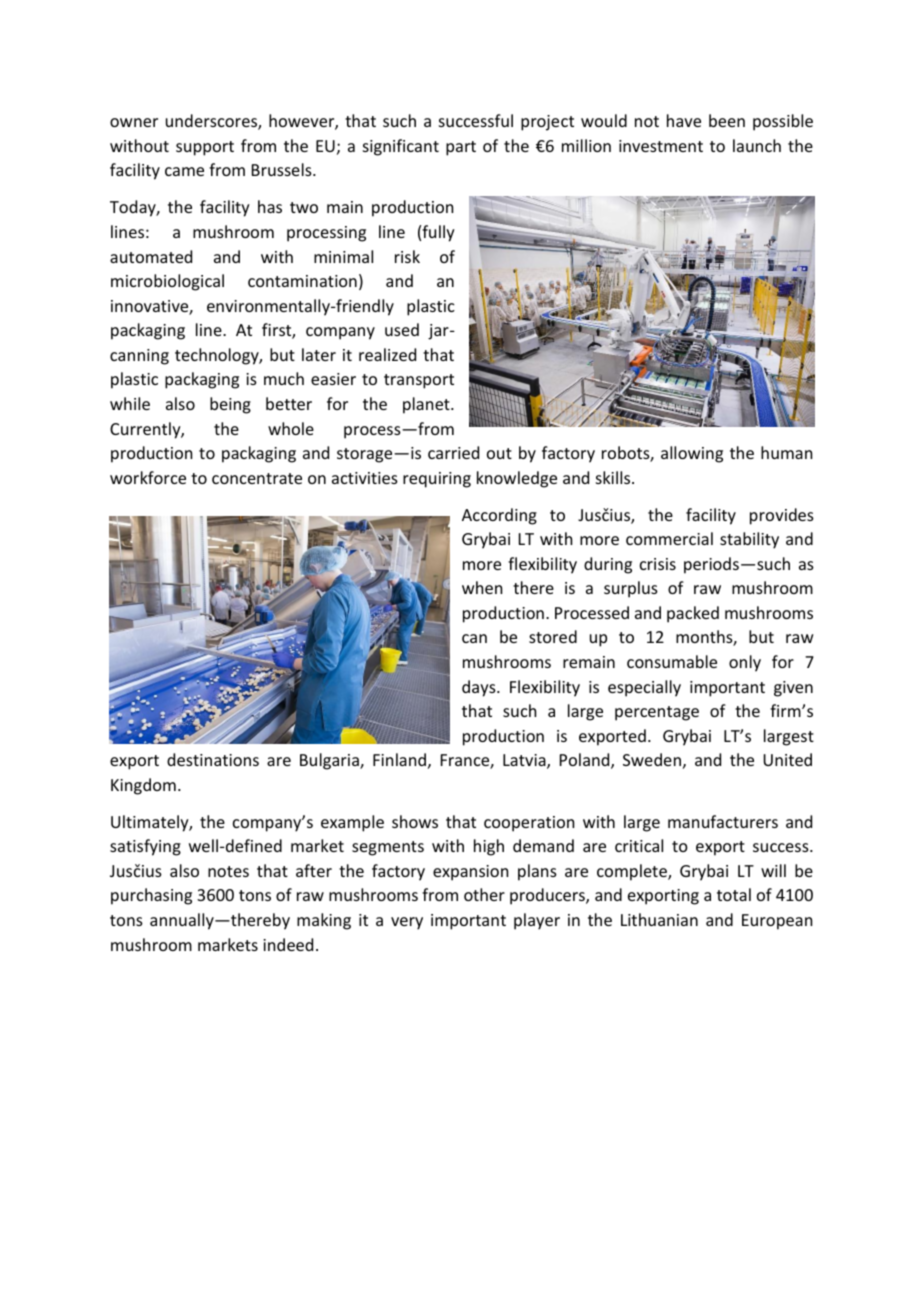 This document has height=1308, width=924. What do you see at coordinates (734, 894) in the document?
I see `total` at bounding box center [734, 894].
